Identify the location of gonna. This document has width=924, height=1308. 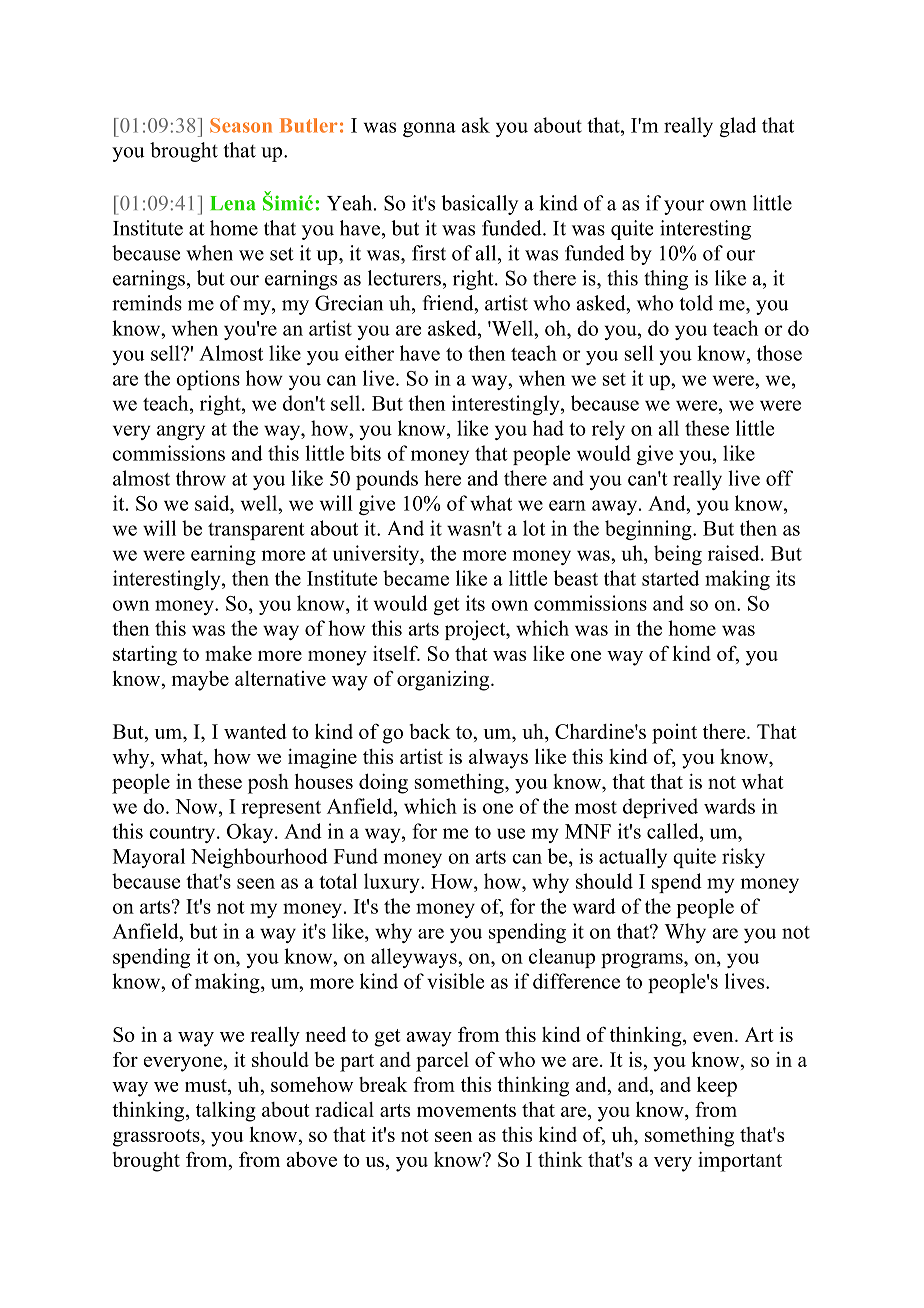
(429, 129).
